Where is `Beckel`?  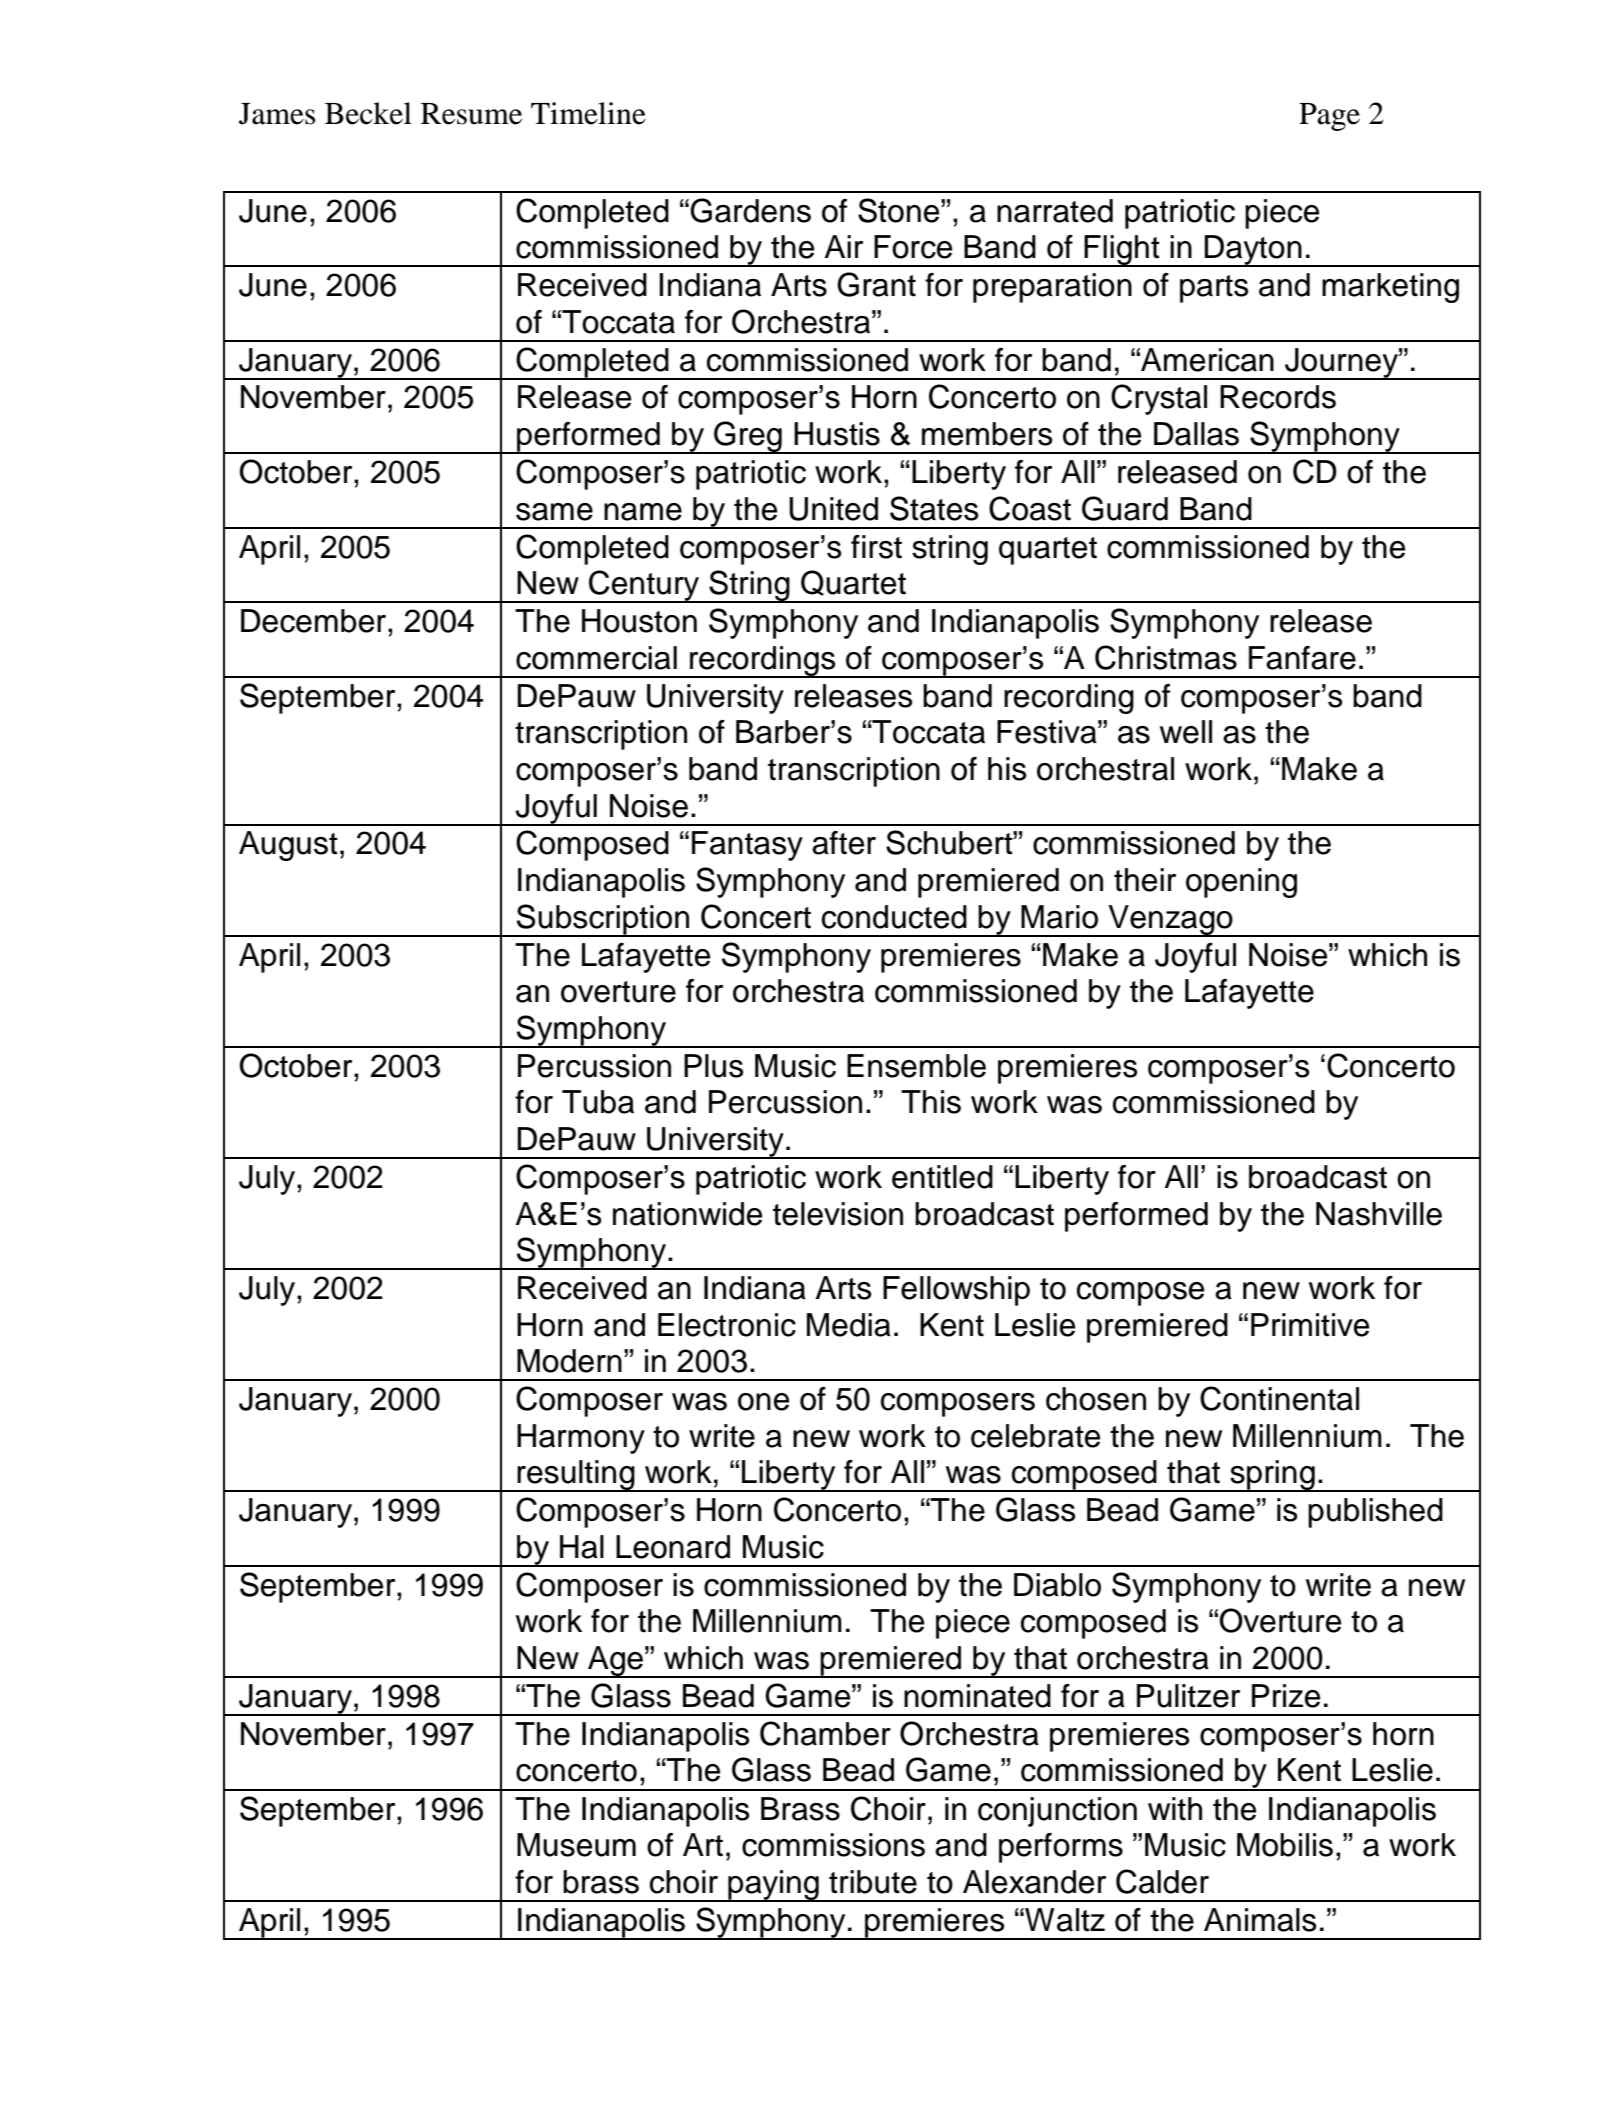
Beckel is located at coordinates (368, 113).
